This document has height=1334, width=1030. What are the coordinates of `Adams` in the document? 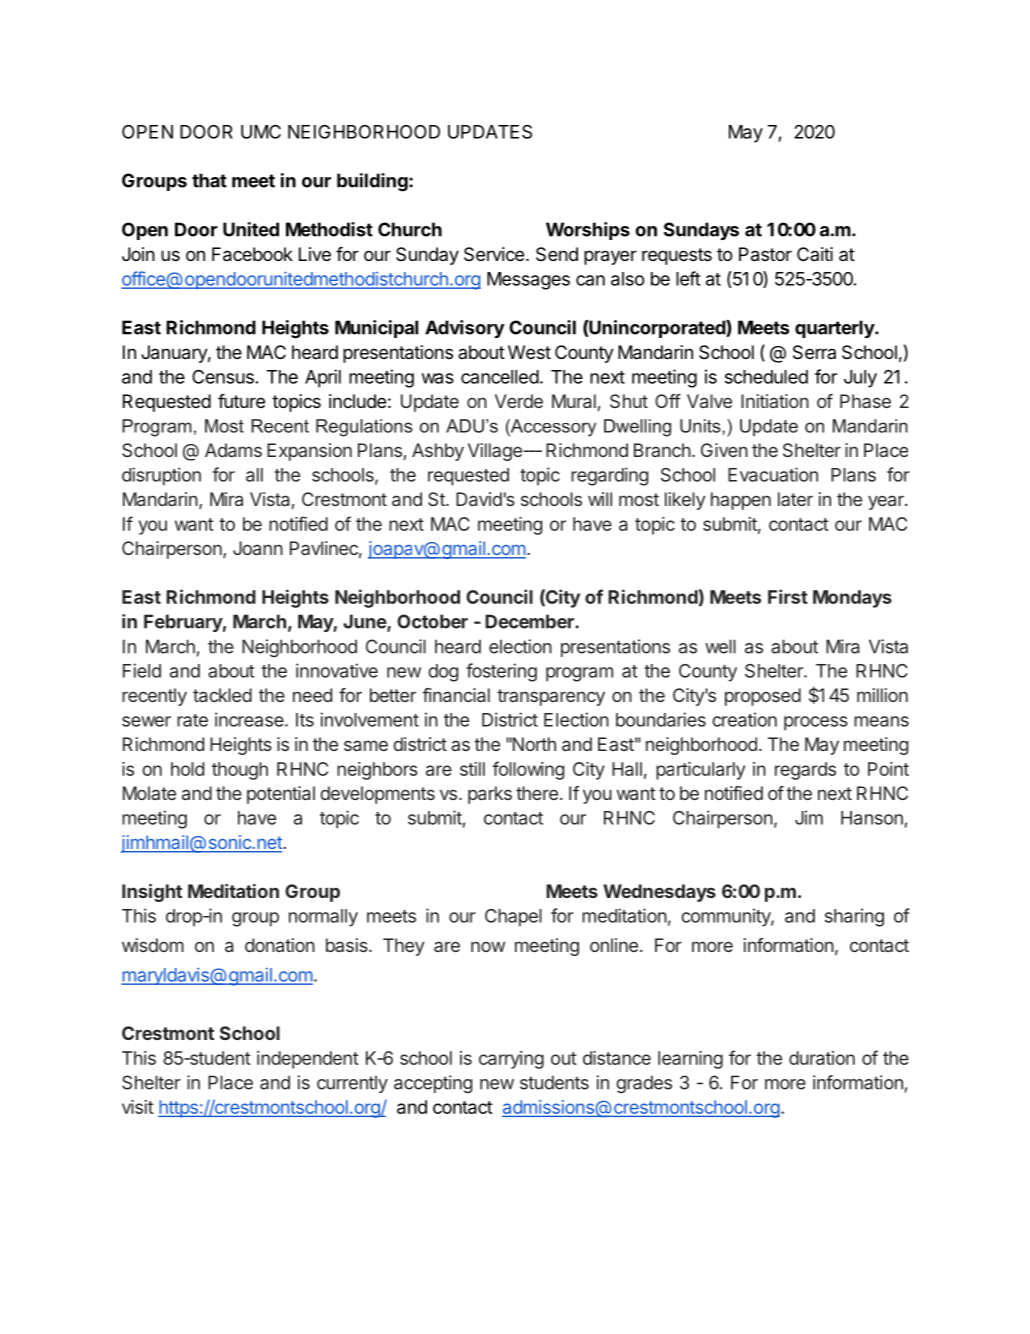 It's located at (233, 450).
